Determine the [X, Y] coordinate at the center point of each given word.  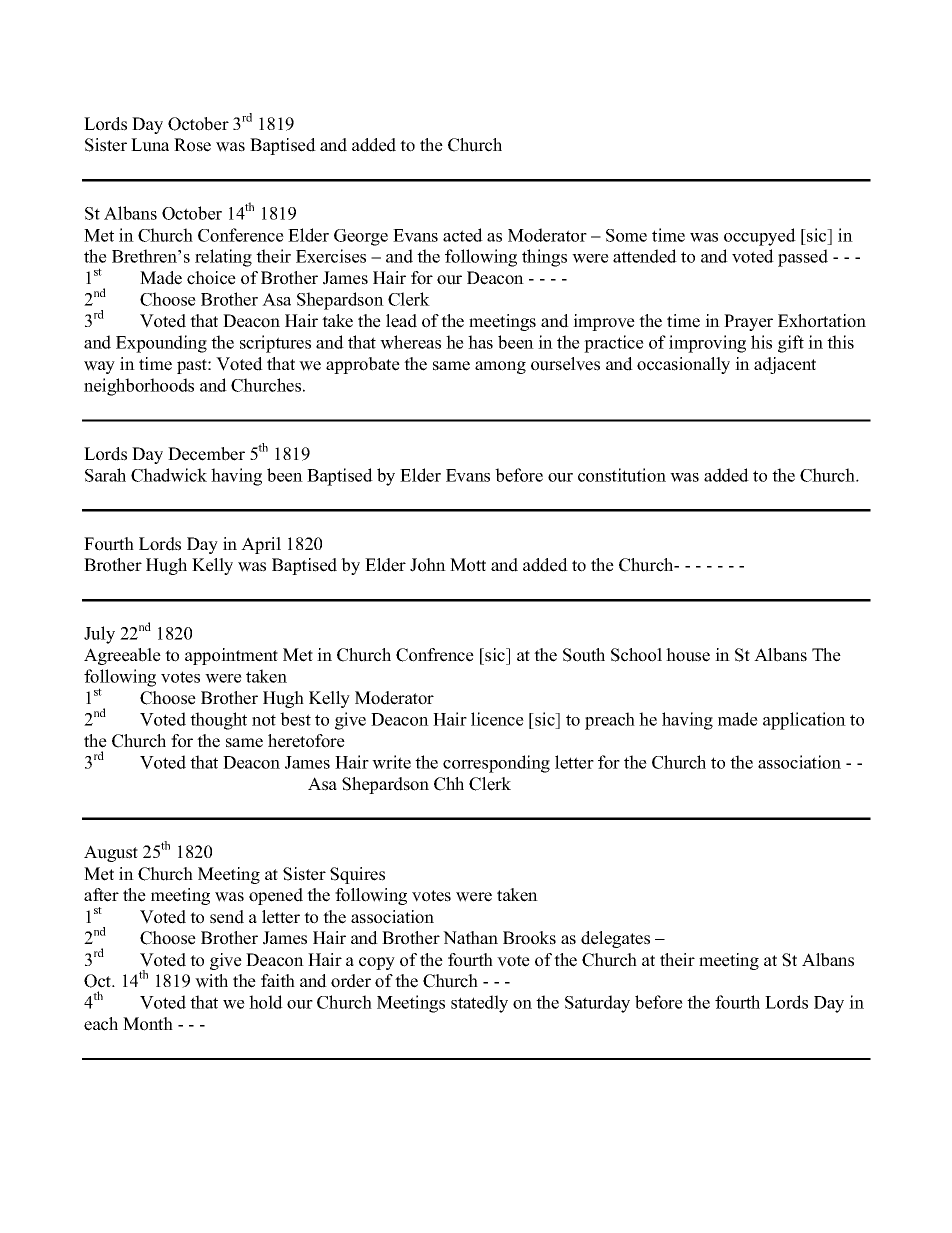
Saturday [597, 1004]
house [688, 655]
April [261, 545]
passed [803, 258]
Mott [468, 565]
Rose [192, 145]
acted [463, 235]
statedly [479, 1004]
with [211, 981]
